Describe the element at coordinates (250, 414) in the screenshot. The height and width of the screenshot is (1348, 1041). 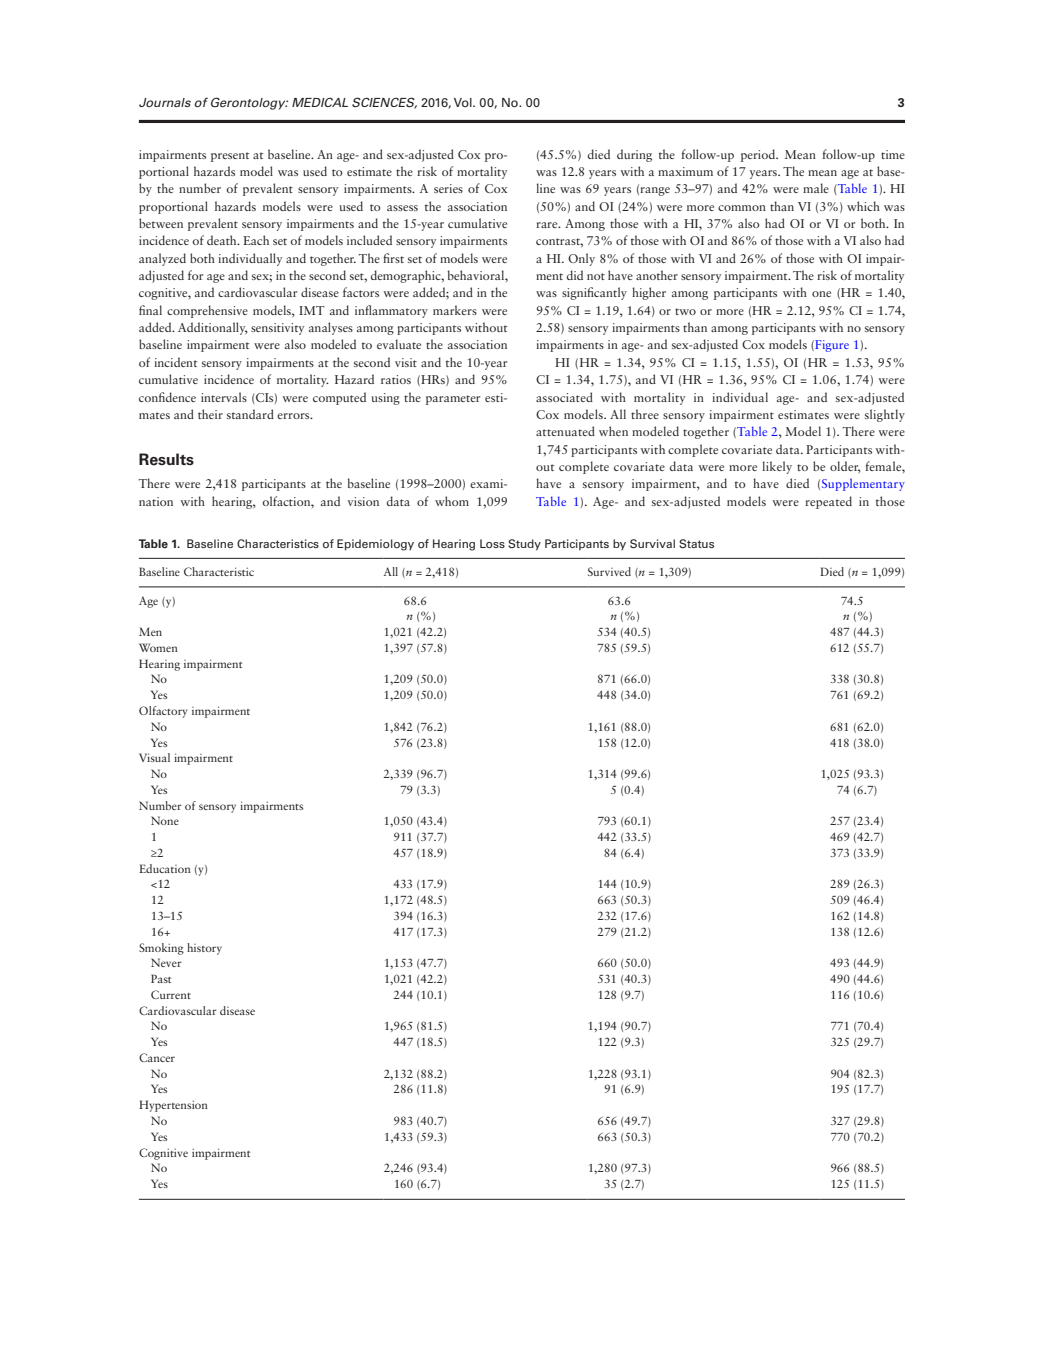
I see `standard` at that location.
